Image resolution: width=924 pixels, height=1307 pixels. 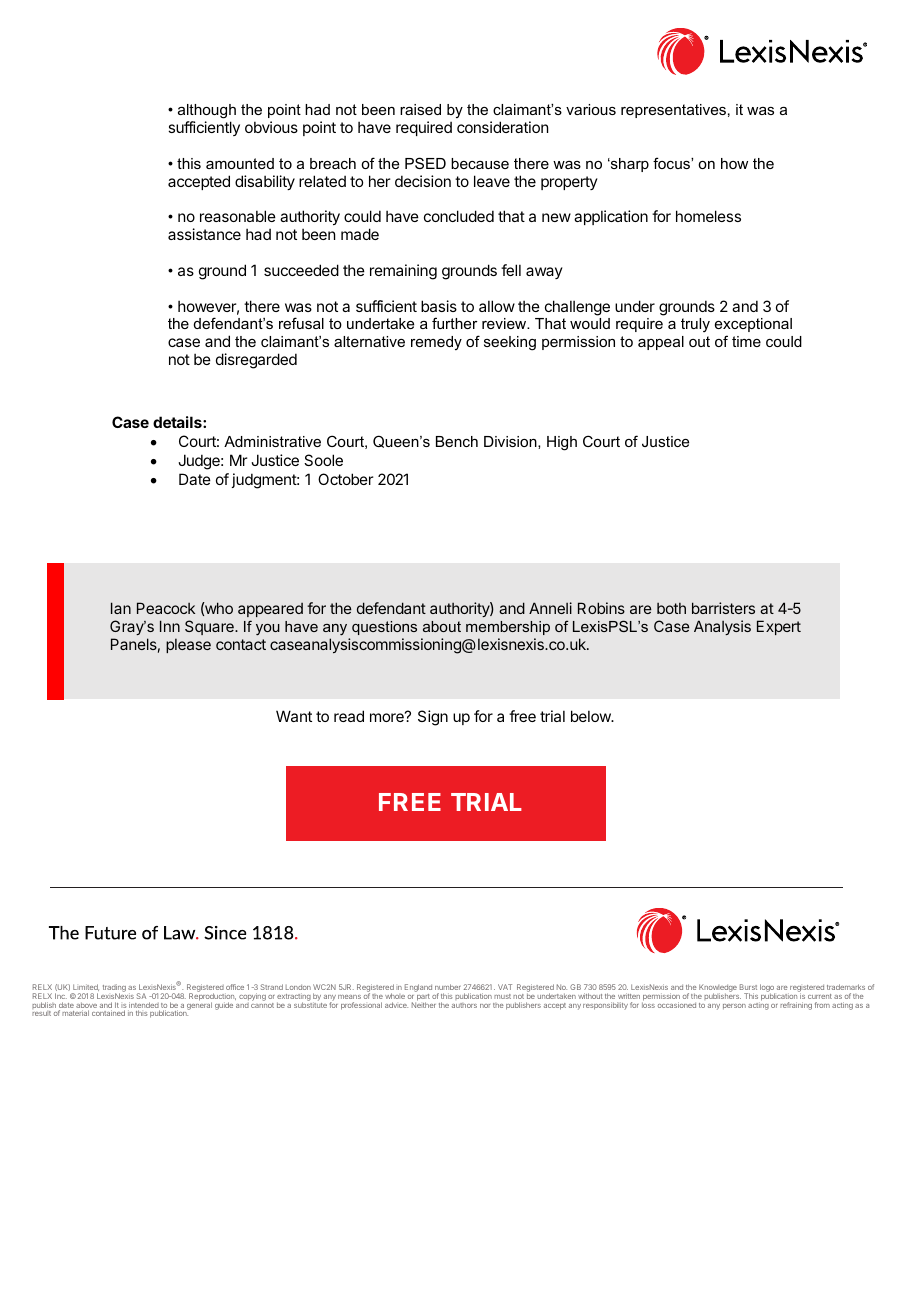 I want to click on focus, so click(x=672, y=163).
